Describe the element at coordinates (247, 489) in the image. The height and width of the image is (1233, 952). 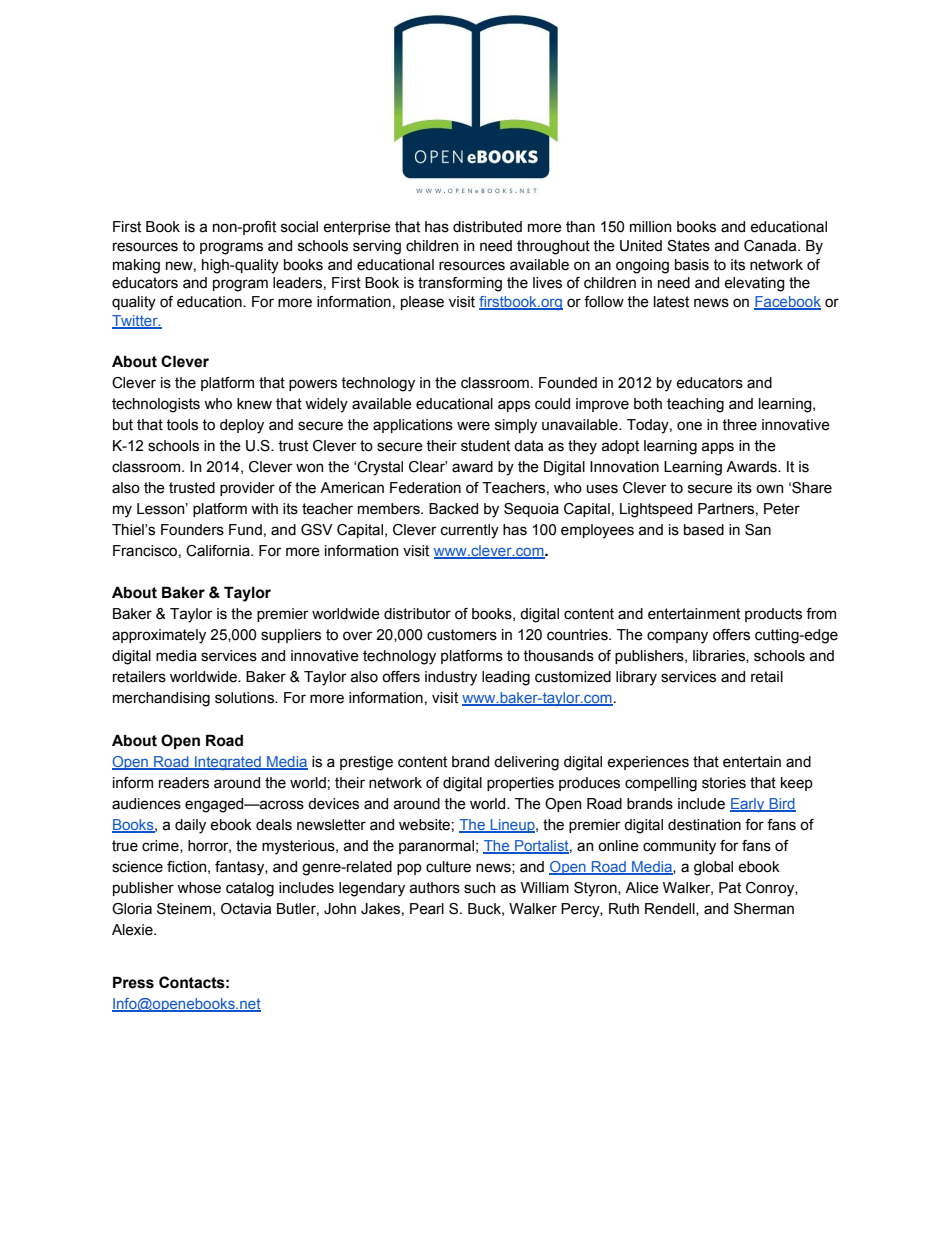
I see `provider` at that location.
